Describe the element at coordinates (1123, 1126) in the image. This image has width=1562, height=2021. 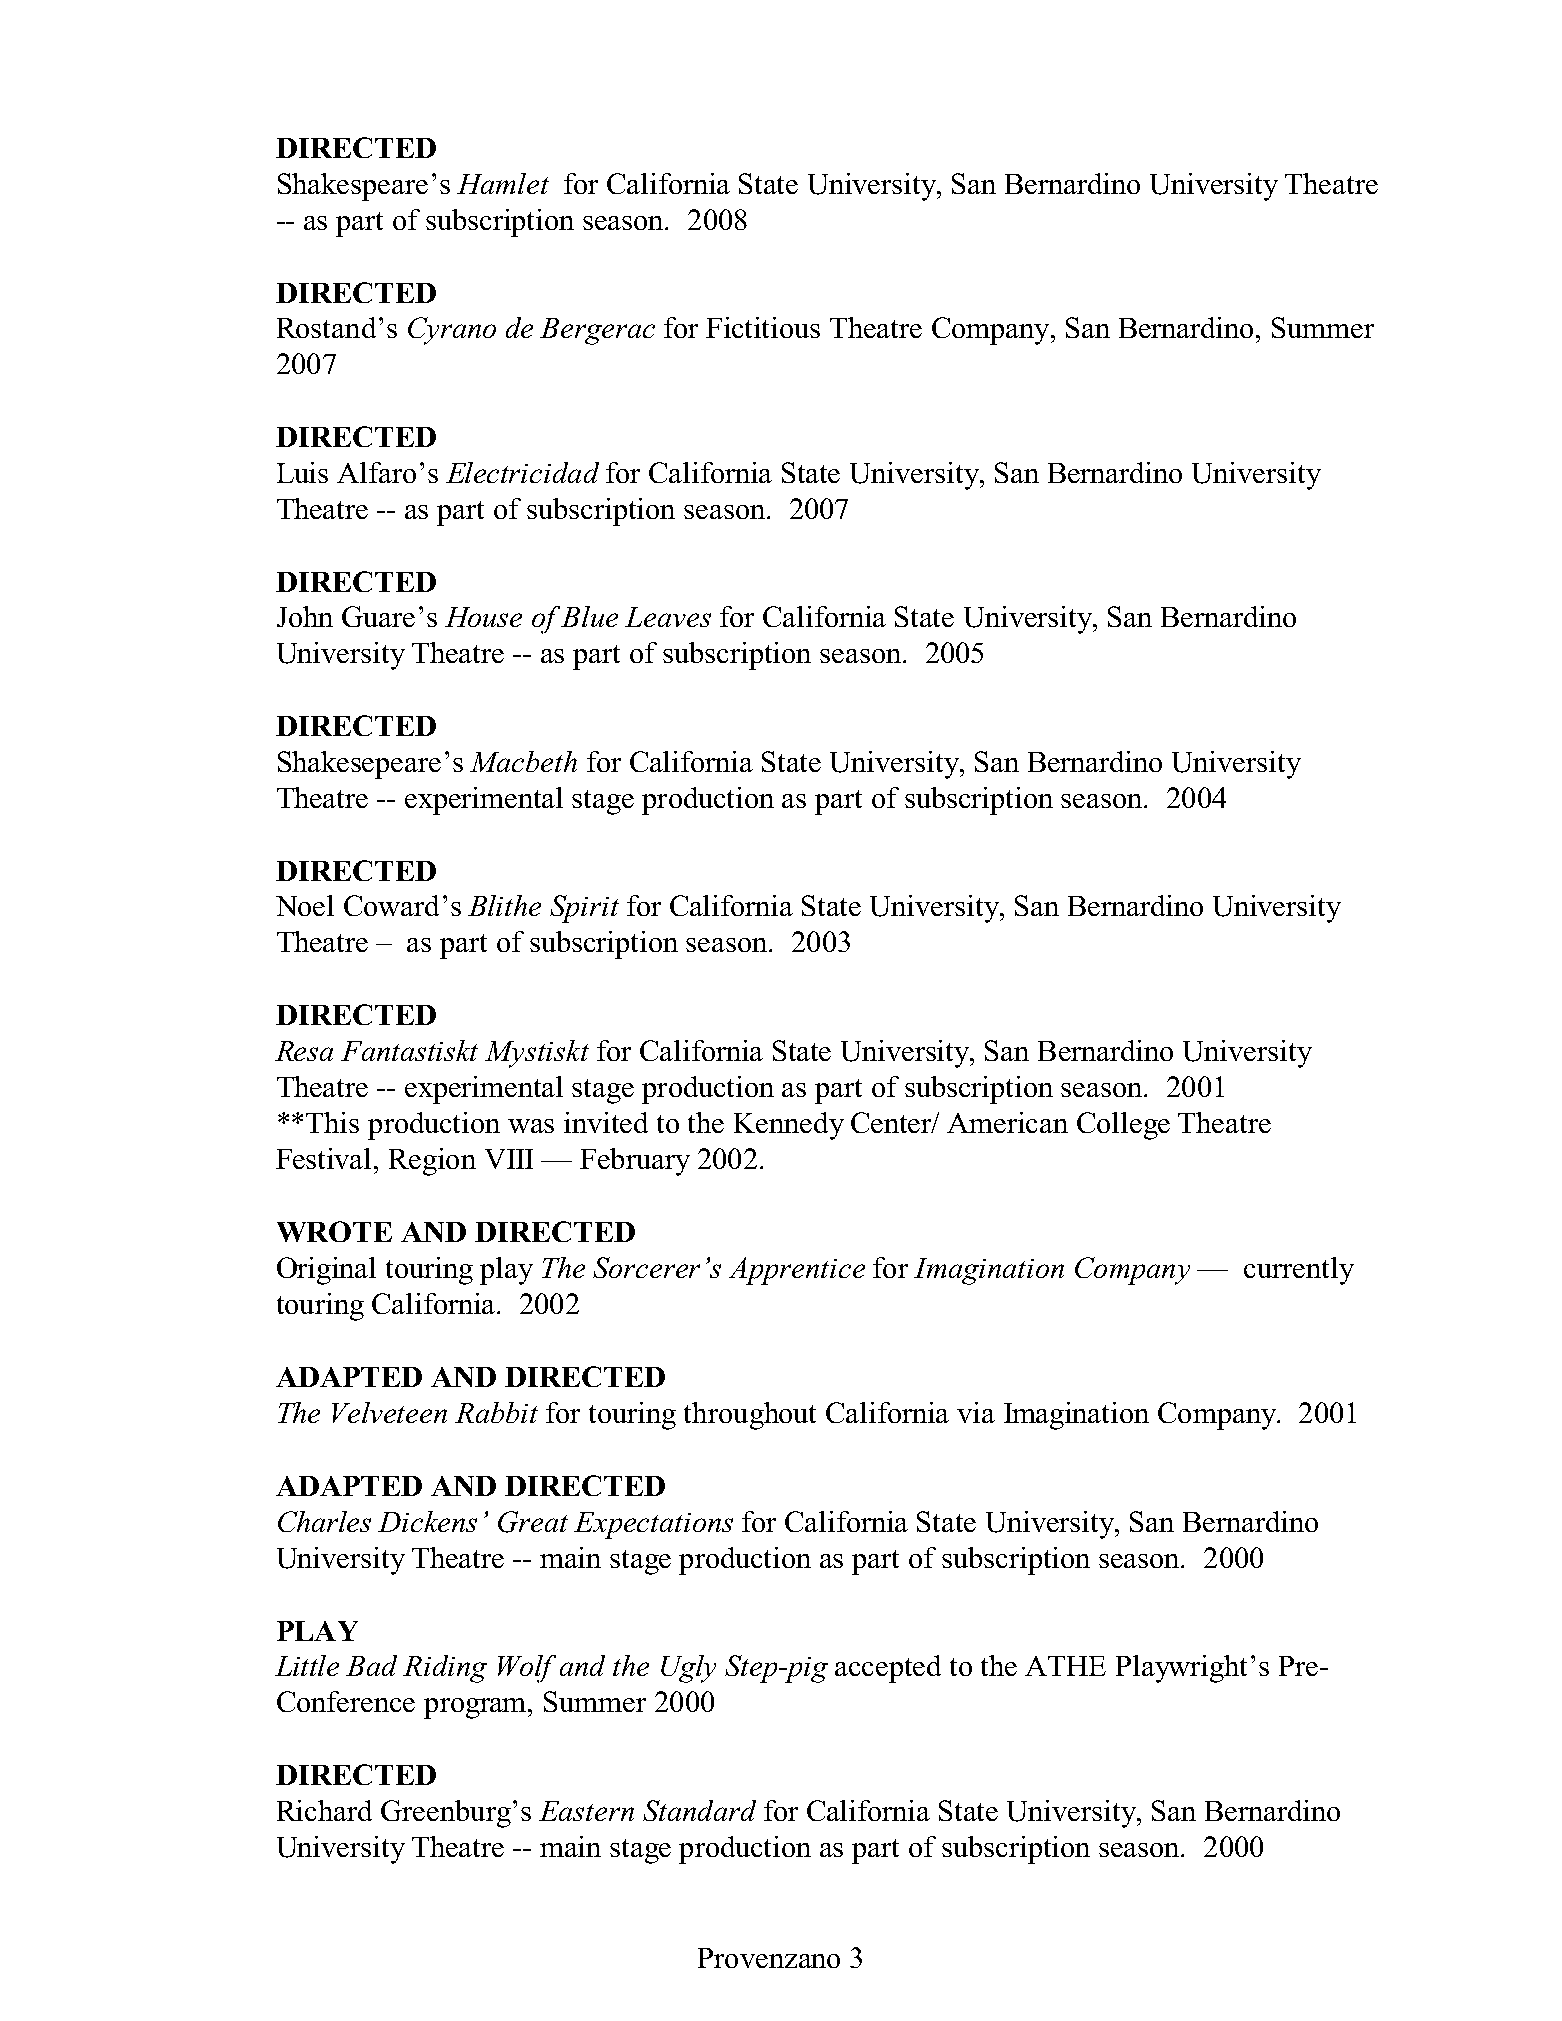
I see `College` at that location.
